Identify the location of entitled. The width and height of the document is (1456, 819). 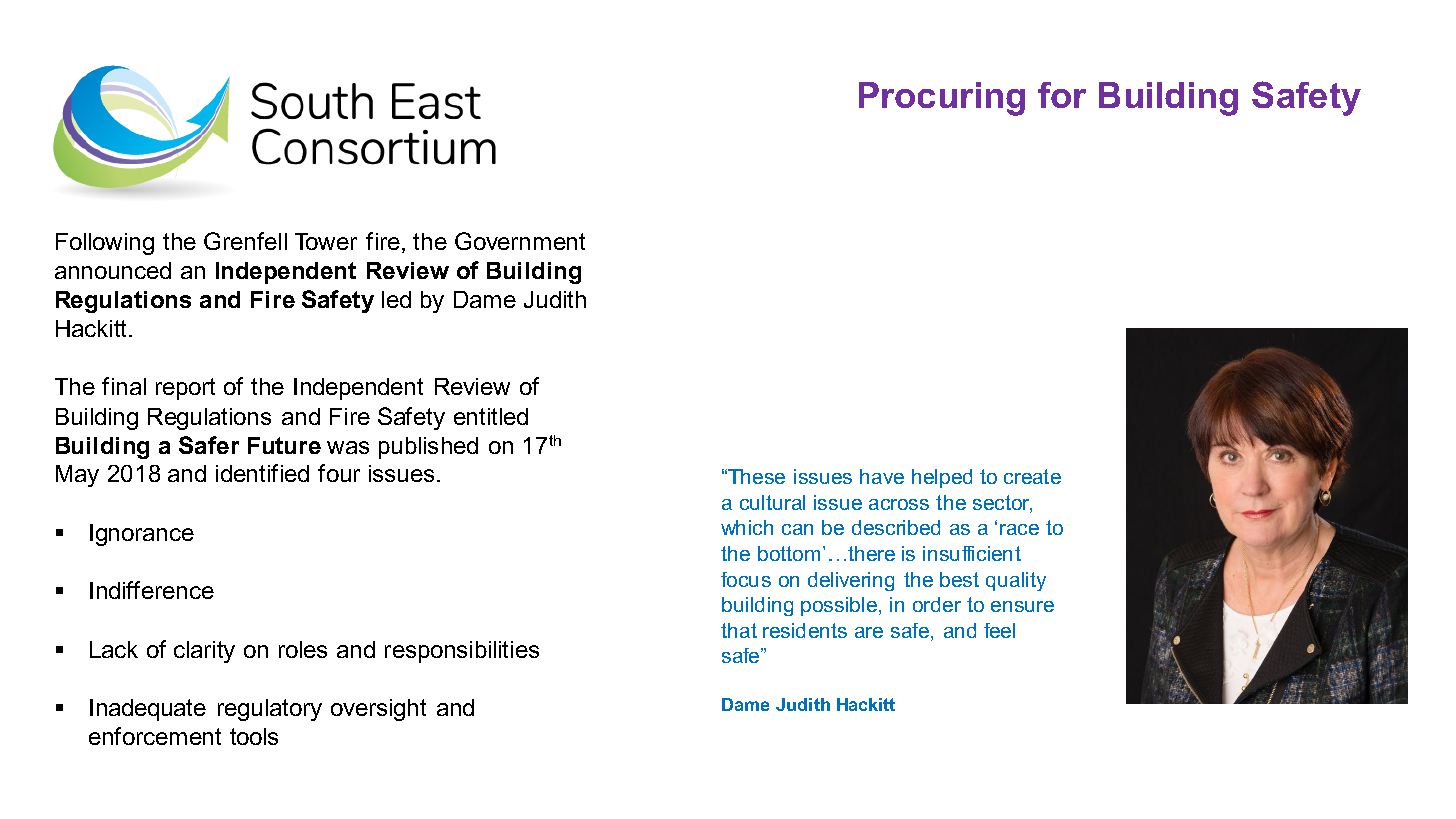
(491, 416).
